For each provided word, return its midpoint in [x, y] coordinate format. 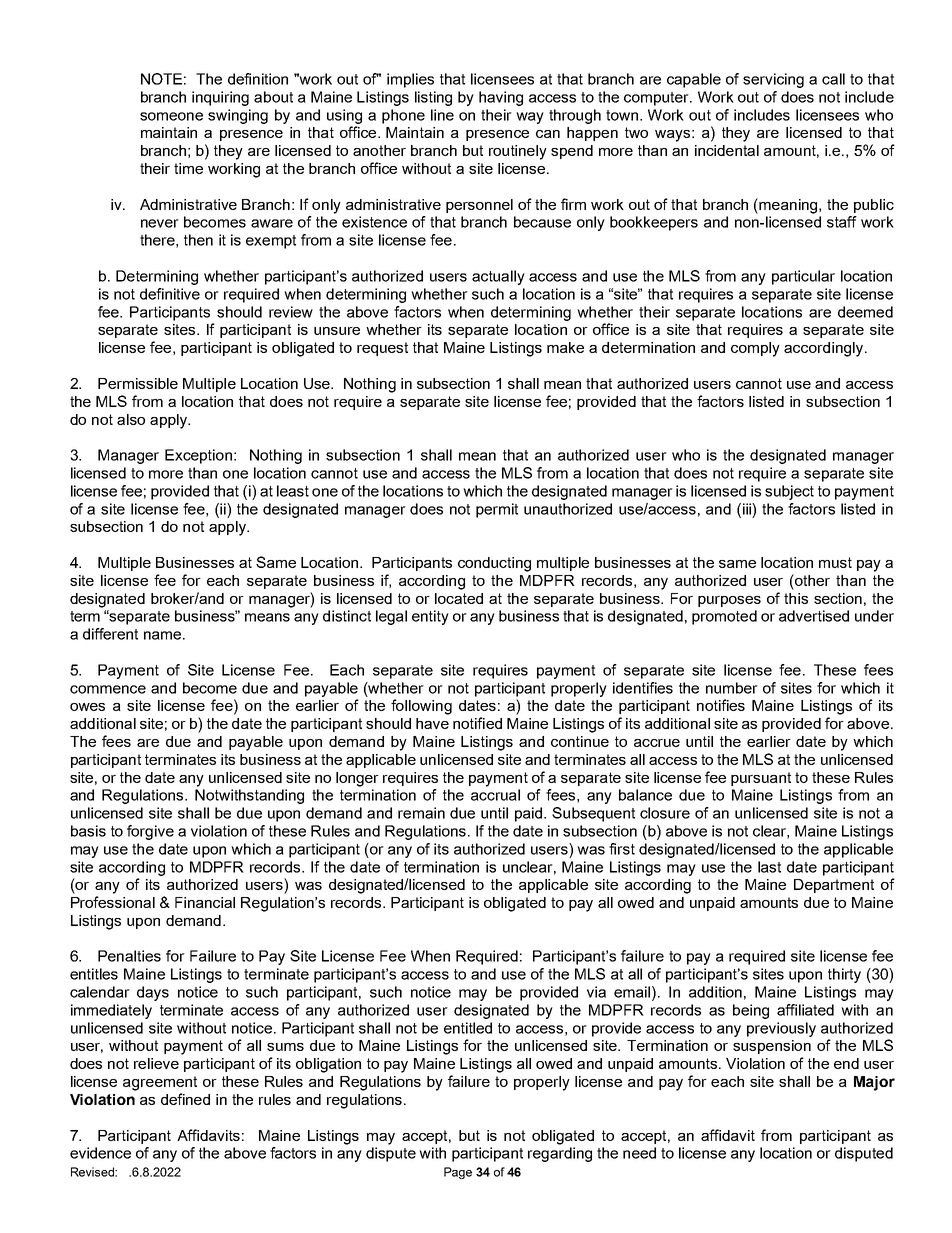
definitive [170, 294]
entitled [468, 1028]
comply [755, 349]
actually [498, 277]
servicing [773, 80]
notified [477, 723]
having [501, 98]
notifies [721, 705]
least [293, 491]
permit [497, 510]
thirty [844, 975]
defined [185, 1099]
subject [789, 492]
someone [171, 116]
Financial [205, 902]
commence [108, 689]
